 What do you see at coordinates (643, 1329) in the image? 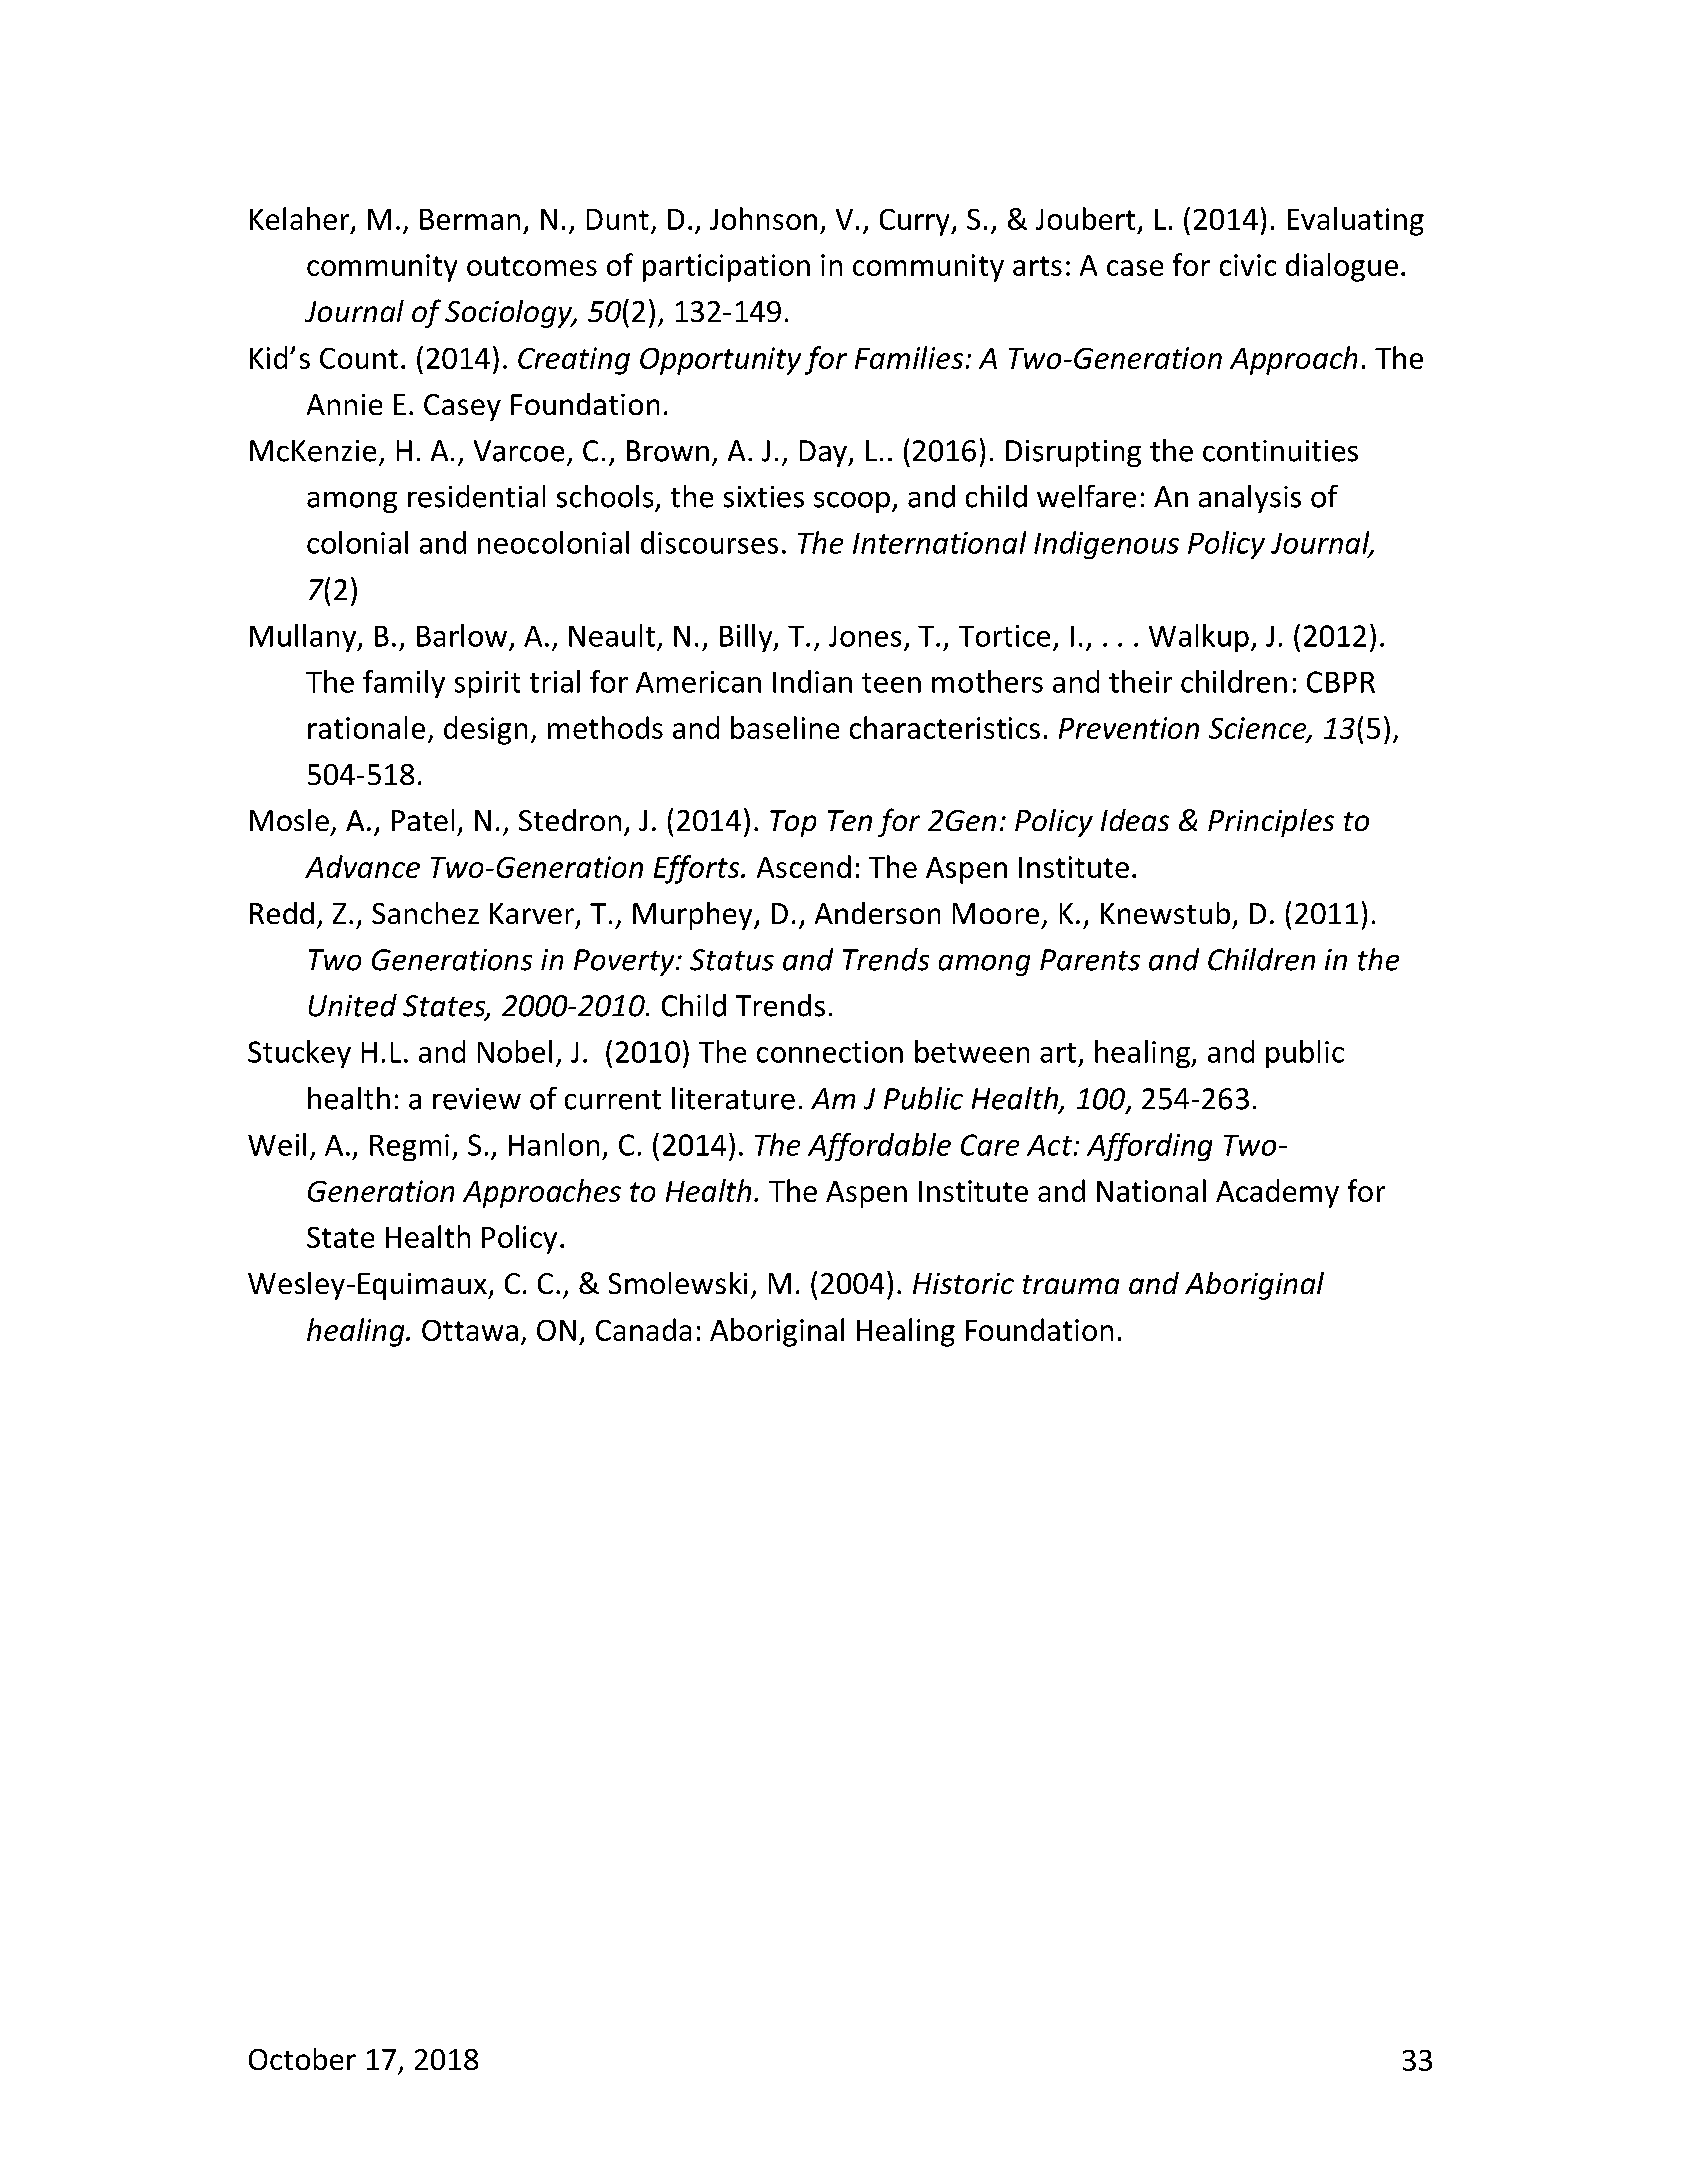
I see `Canada` at bounding box center [643, 1329].
